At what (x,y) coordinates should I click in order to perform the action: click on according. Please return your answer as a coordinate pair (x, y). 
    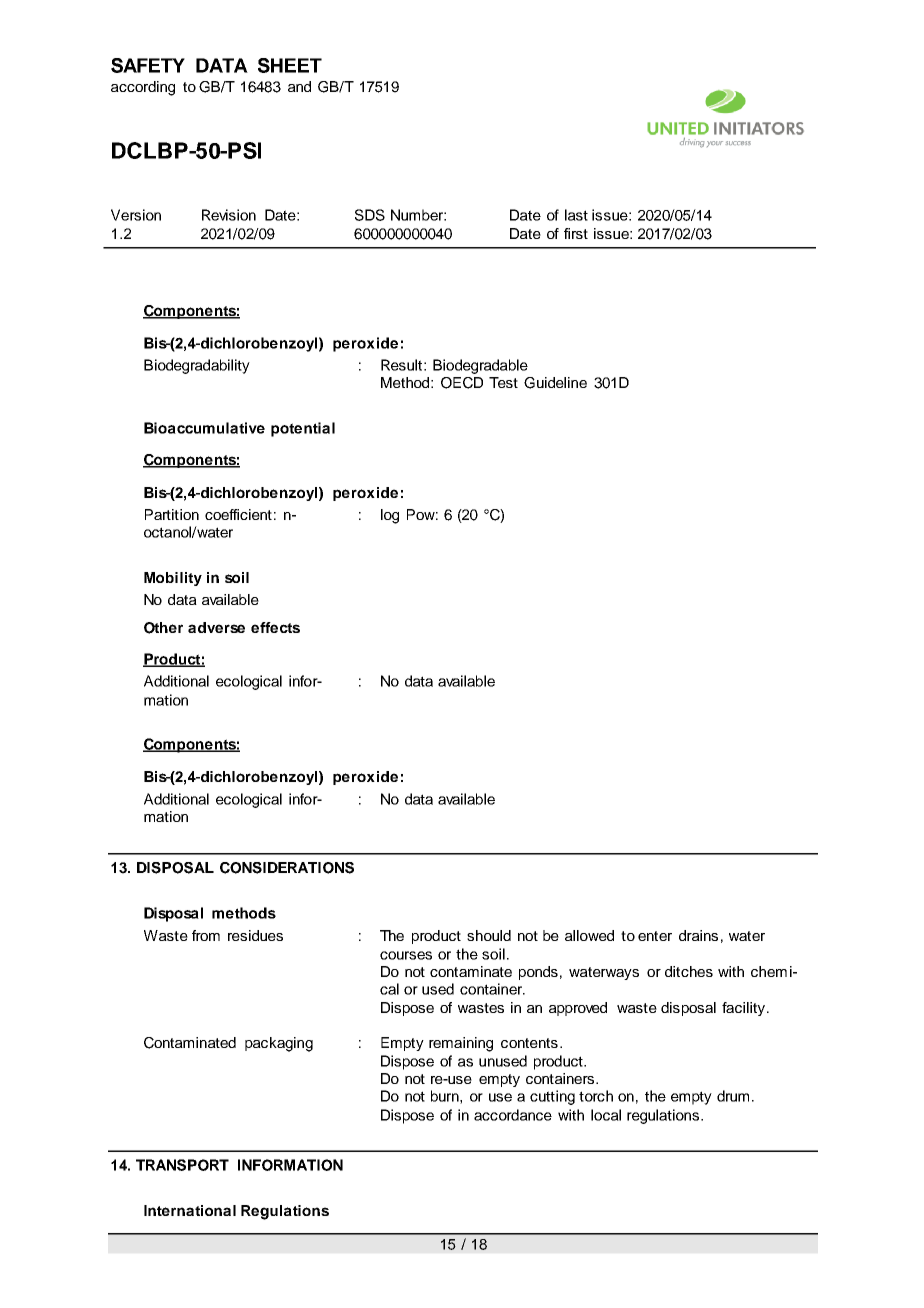
    Looking at the image, I should click on (143, 88).
